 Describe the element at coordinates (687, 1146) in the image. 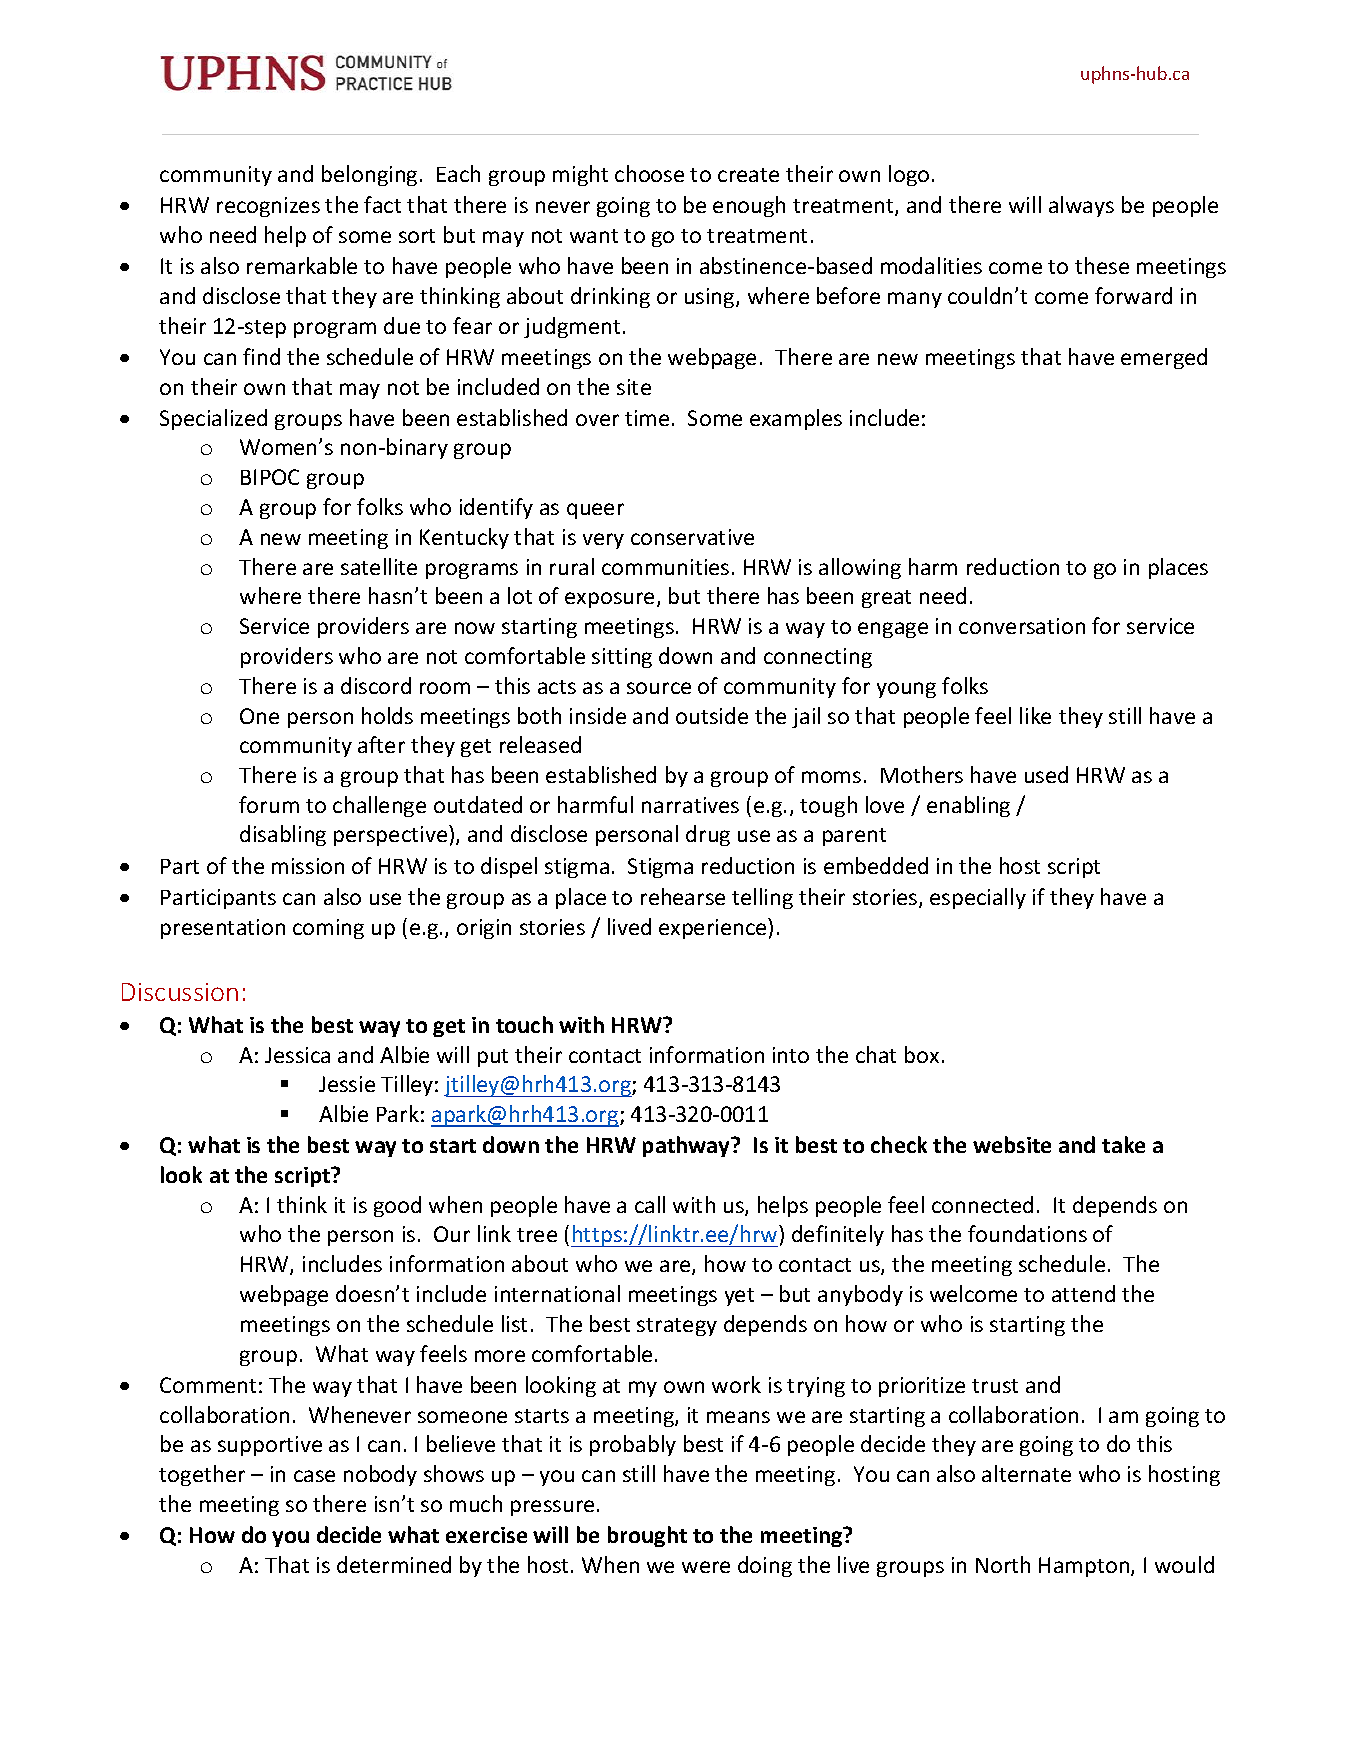

I see `pathway` at that location.
